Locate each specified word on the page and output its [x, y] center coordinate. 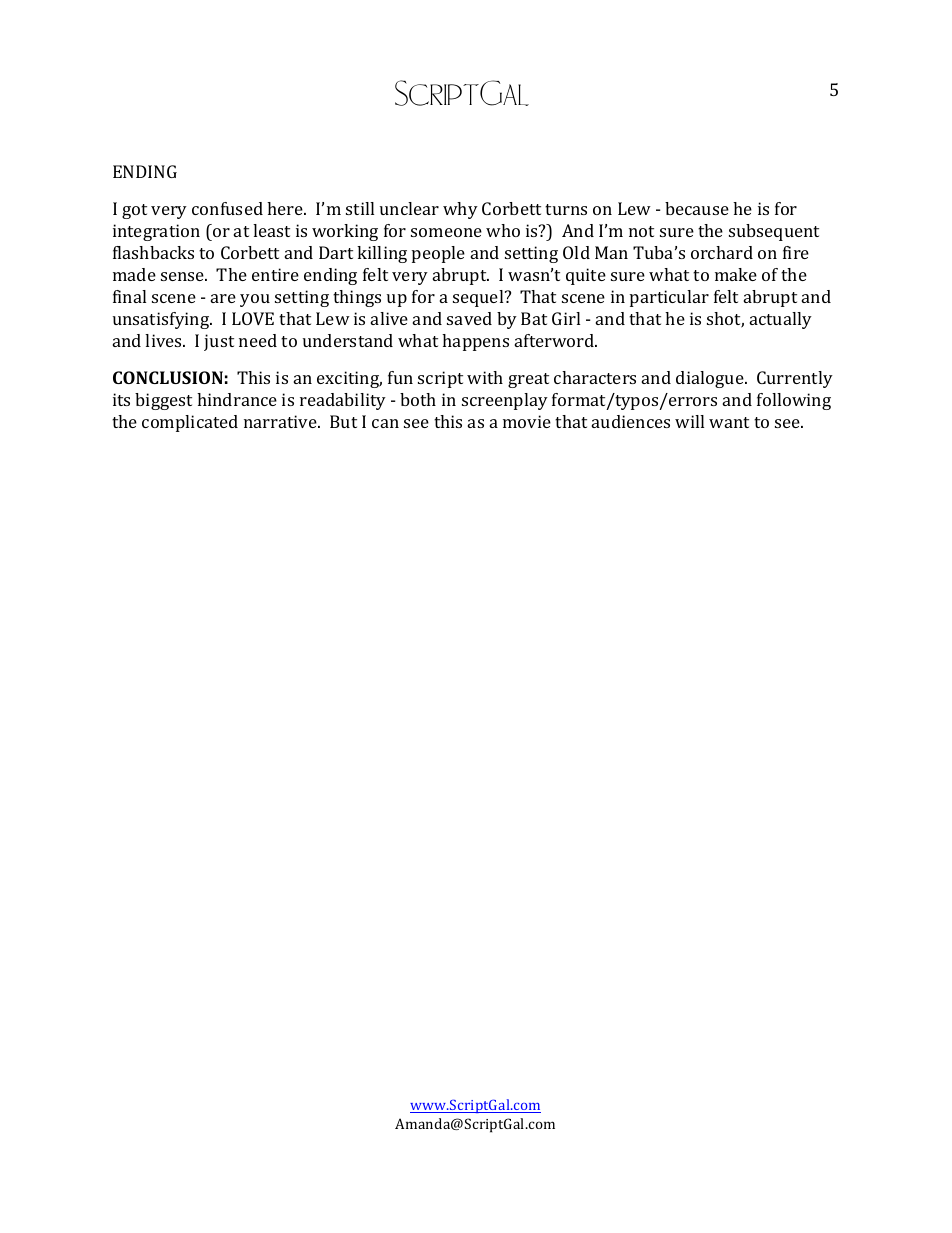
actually [781, 320]
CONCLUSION [168, 377]
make [736, 274]
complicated [190, 423]
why [460, 210]
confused [227, 208]
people [438, 254]
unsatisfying [162, 320]
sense [184, 276]
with [485, 377]
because [697, 208]
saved [469, 318]
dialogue [711, 379]
